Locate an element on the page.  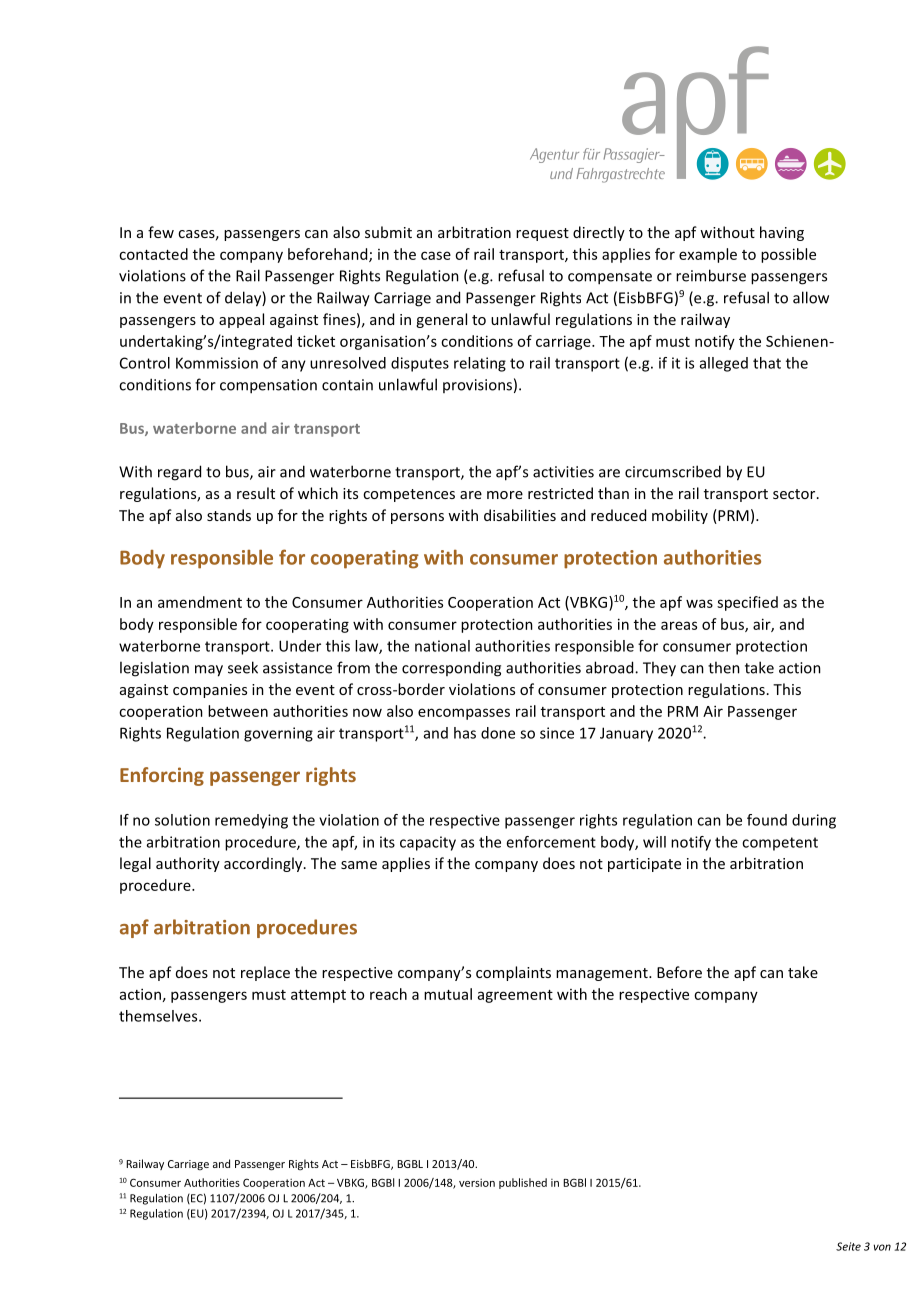
contacted is located at coordinates (153, 254).
